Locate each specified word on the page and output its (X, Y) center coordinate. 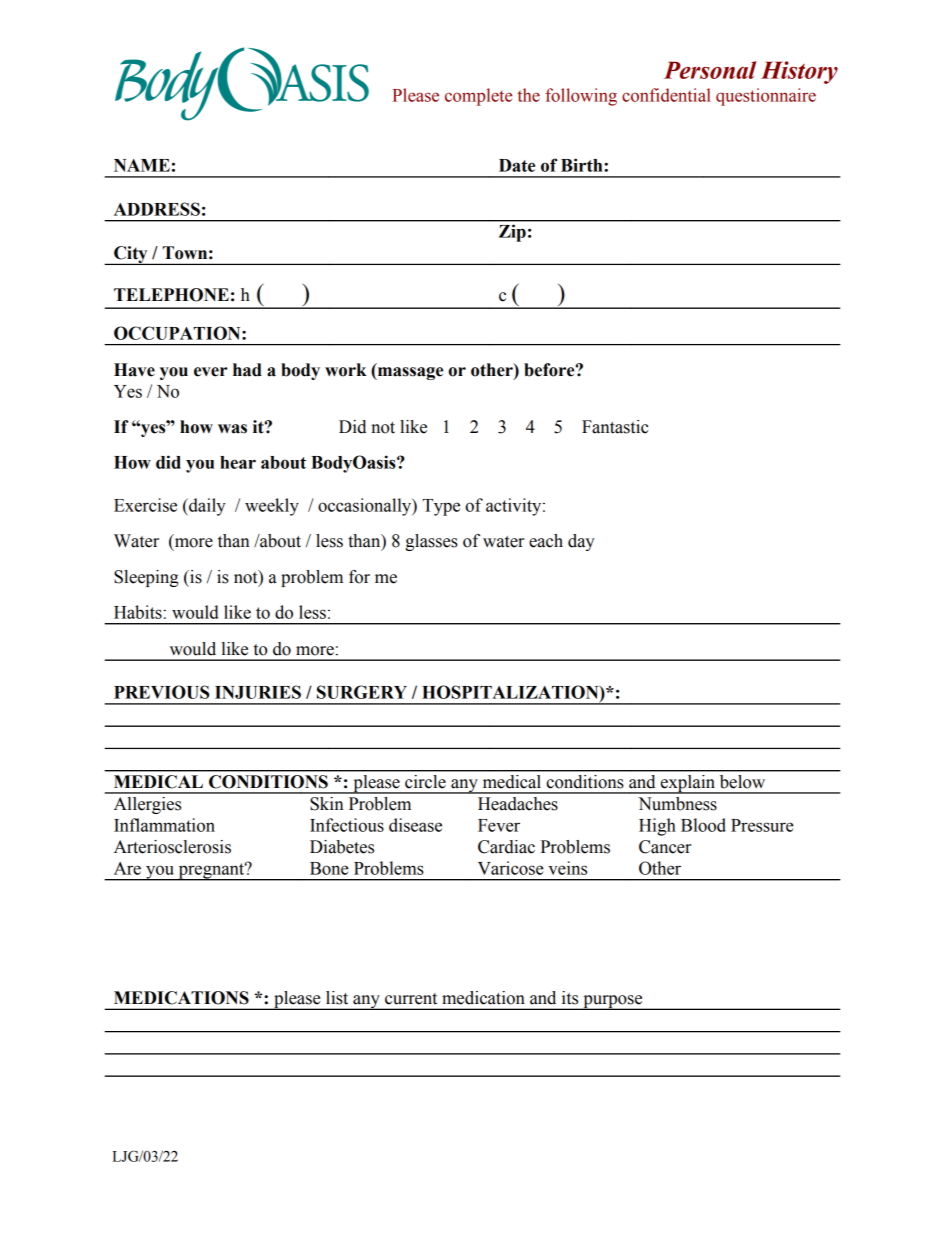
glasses (431, 542)
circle (425, 781)
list (337, 998)
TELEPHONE (171, 295)
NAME (142, 165)
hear (238, 462)
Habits (138, 612)
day (581, 542)
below (742, 781)
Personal (710, 70)
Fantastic (615, 427)
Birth (583, 165)
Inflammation (164, 825)
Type (441, 507)
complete (478, 97)
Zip (512, 233)
